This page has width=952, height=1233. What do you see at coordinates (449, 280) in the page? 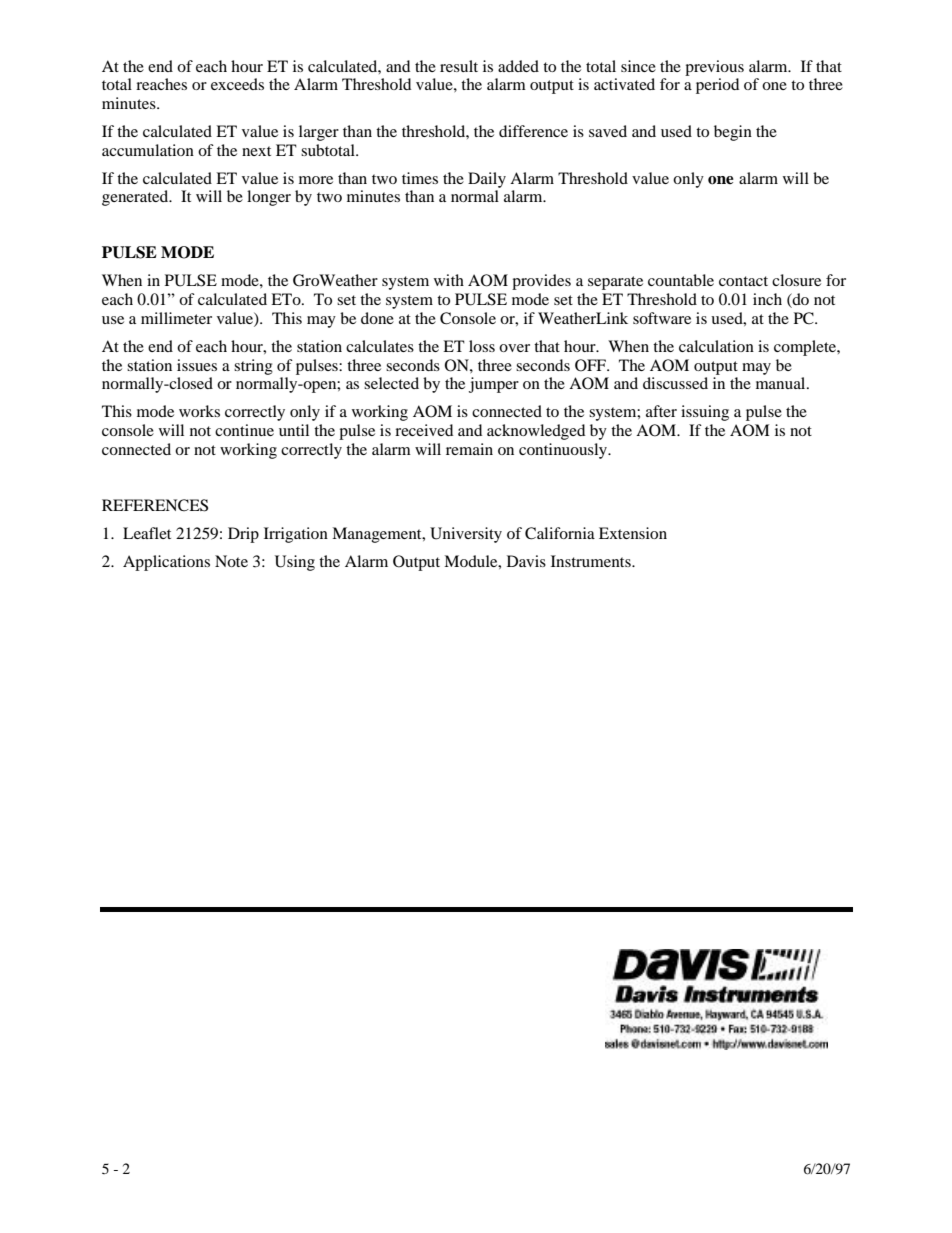
I see `with` at bounding box center [449, 280].
